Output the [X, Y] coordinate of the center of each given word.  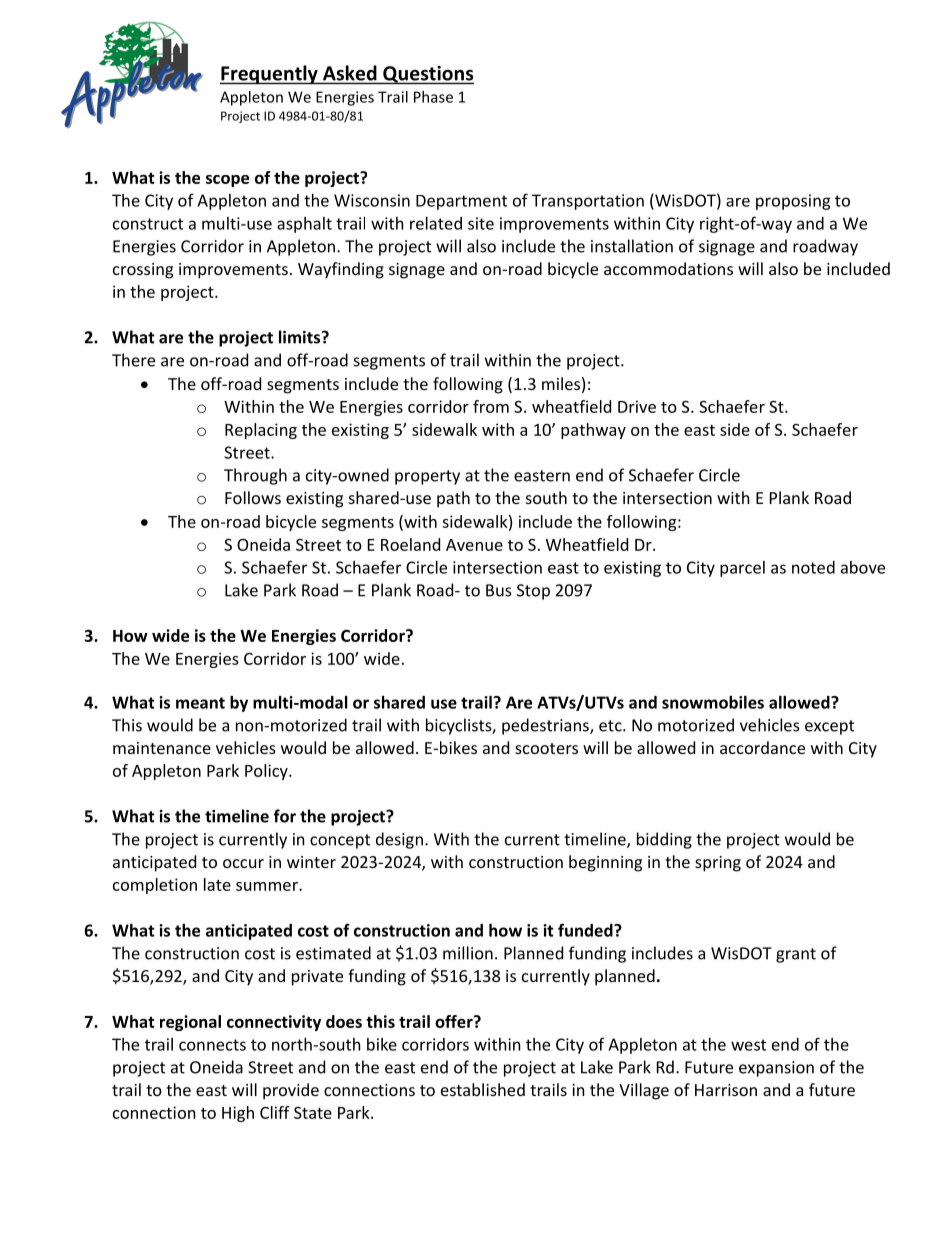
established [483, 1089]
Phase [433, 97]
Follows [253, 497]
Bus [499, 590]
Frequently [270, 75]
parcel [742, 569]
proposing [793, 202]
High [238, 1114]
